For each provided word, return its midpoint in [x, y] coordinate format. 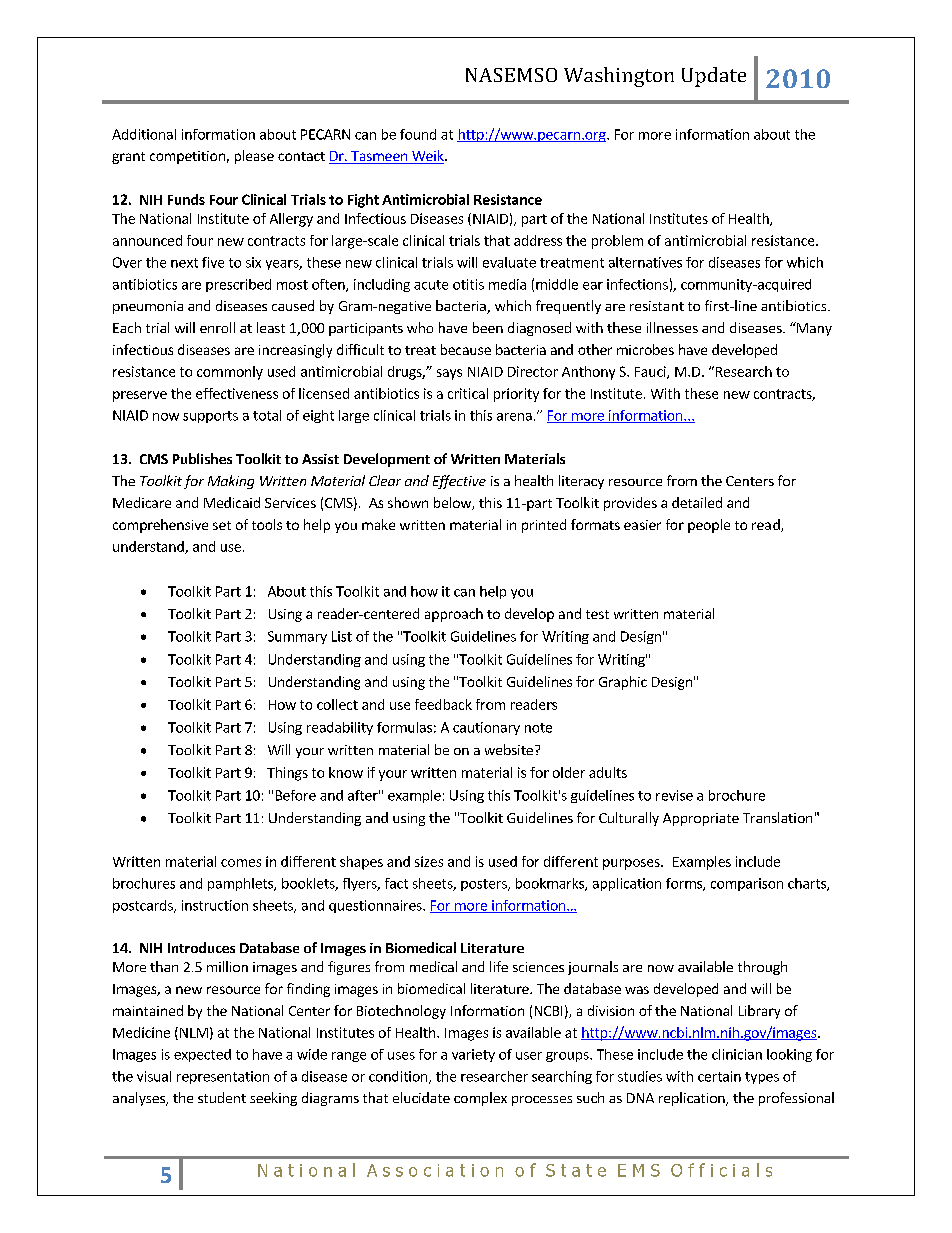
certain [719, 1076]
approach [454, 615]
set [222, 525]
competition [187, 157]
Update [714, 77]
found [418, 134]
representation [223, 1077]
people [709, 526]
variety [473, 1055]
